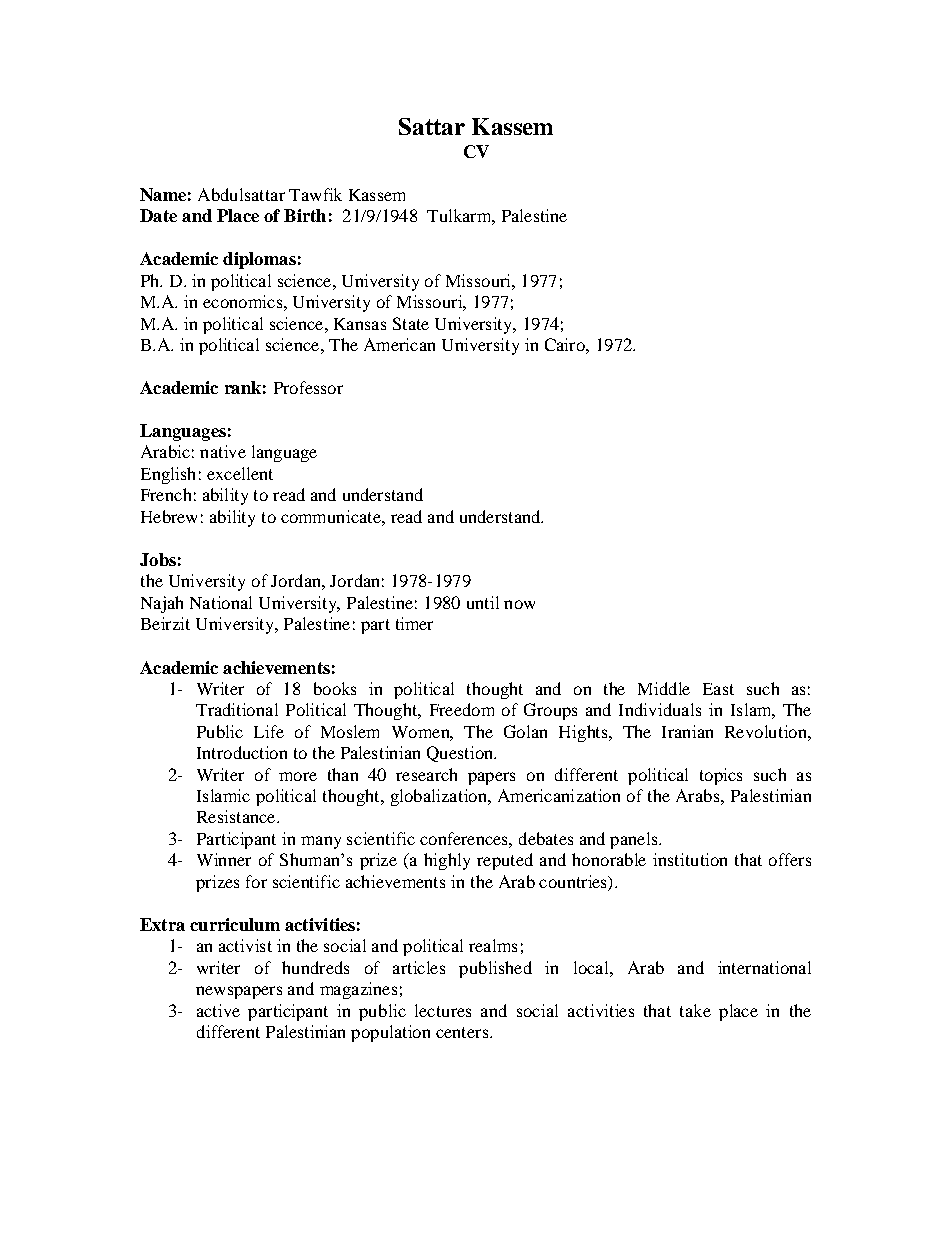 The image size is (952, 1233). I want to click on activist, so click(245, 945).
